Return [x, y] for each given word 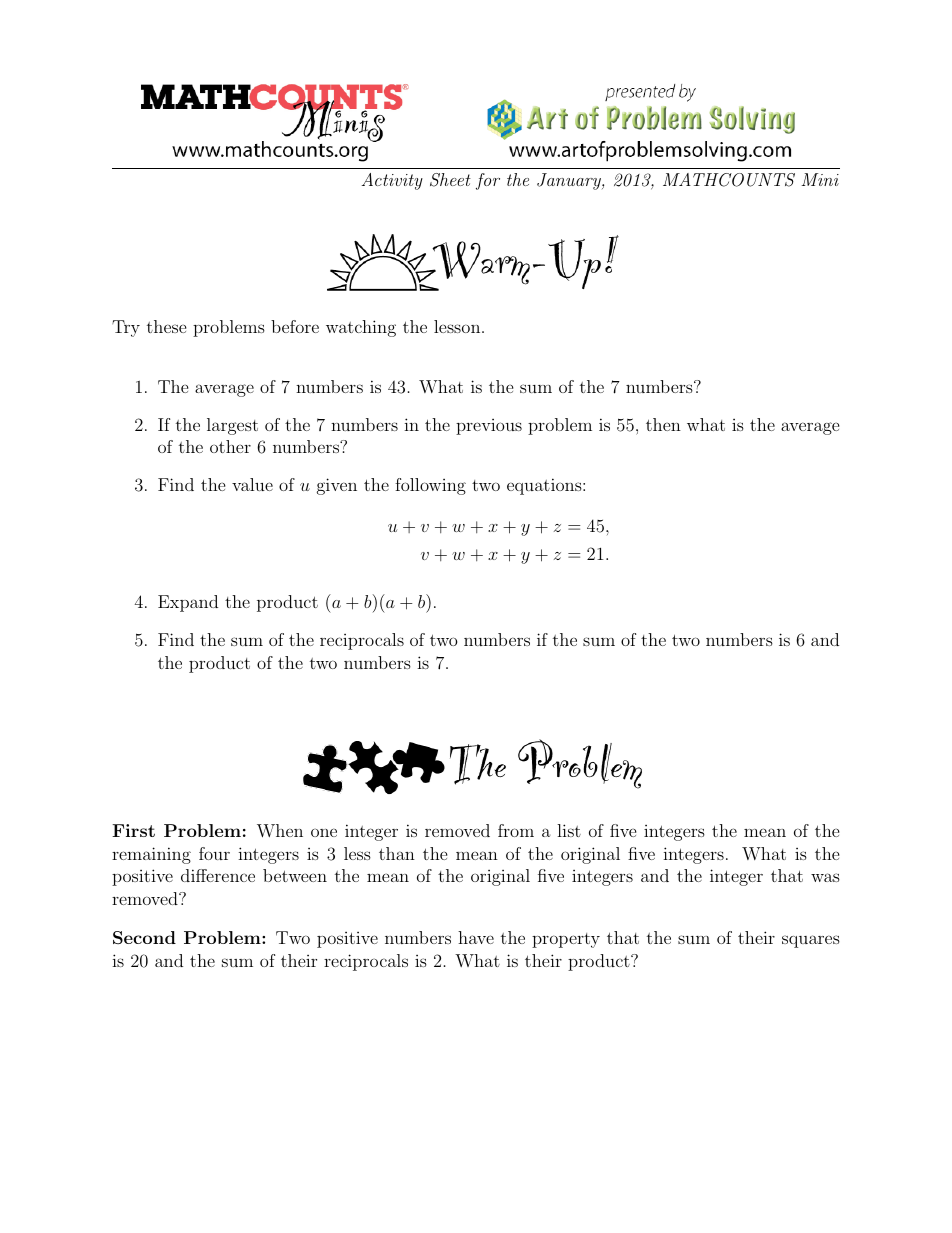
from [516, 830]
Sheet [450, 180]
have [476, 937]
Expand [188, 603]
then [663, 424]
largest [232, 426]
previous [489, 427]
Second [144, 937]
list [569, 830]
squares [811, 941]
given [337, 486]
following [430, 486]
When [280, 831]
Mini [820, 179]
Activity [392, 181]
